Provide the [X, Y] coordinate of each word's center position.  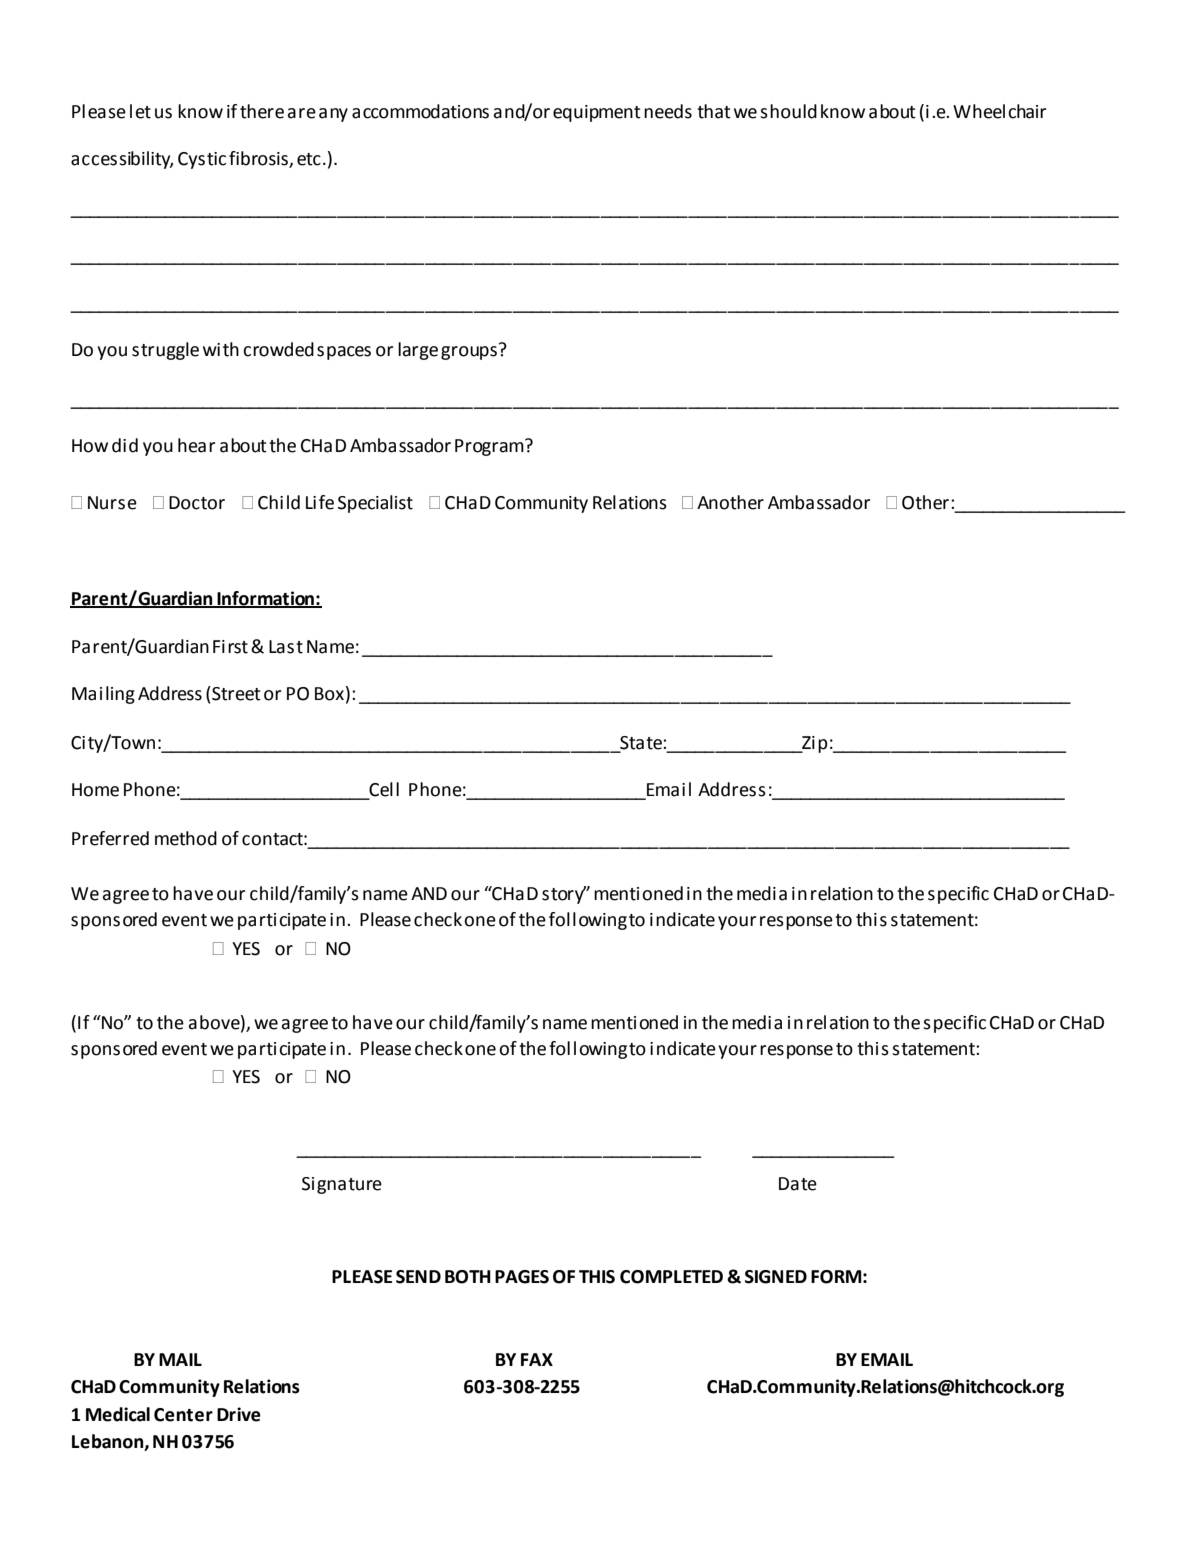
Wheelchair [999, 111]
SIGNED [776, 1277]
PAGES [522, 1277]
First [230, 647]
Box [329, 694]
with [221, 349]
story [564, 895]
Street [235, 693]
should [788, 111]
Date [798, 1184]
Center [183, 1415]
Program [490, 447]
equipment [597, 113]
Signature [342, 1185]
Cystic [202, 160]
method [186, 838]
